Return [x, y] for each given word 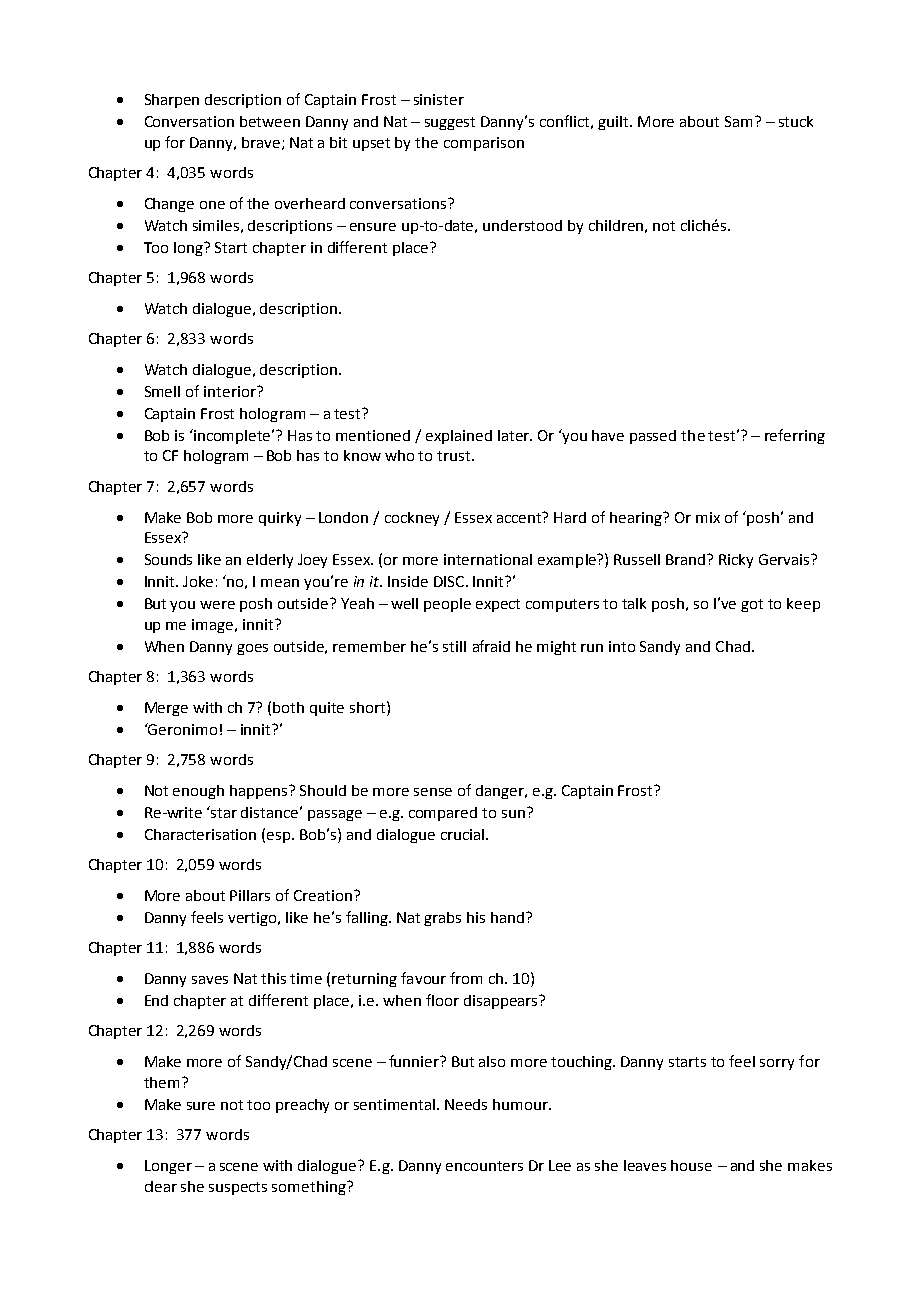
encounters [484, 1166]
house [691, 1165]
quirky [280, 519]
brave [262, 143]
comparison [484, 144]
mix [708, 517]
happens [260, 792]
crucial [462, 834]
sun [513, 814]
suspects [238, 1188]
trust [455, 456]
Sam [738, 121]
